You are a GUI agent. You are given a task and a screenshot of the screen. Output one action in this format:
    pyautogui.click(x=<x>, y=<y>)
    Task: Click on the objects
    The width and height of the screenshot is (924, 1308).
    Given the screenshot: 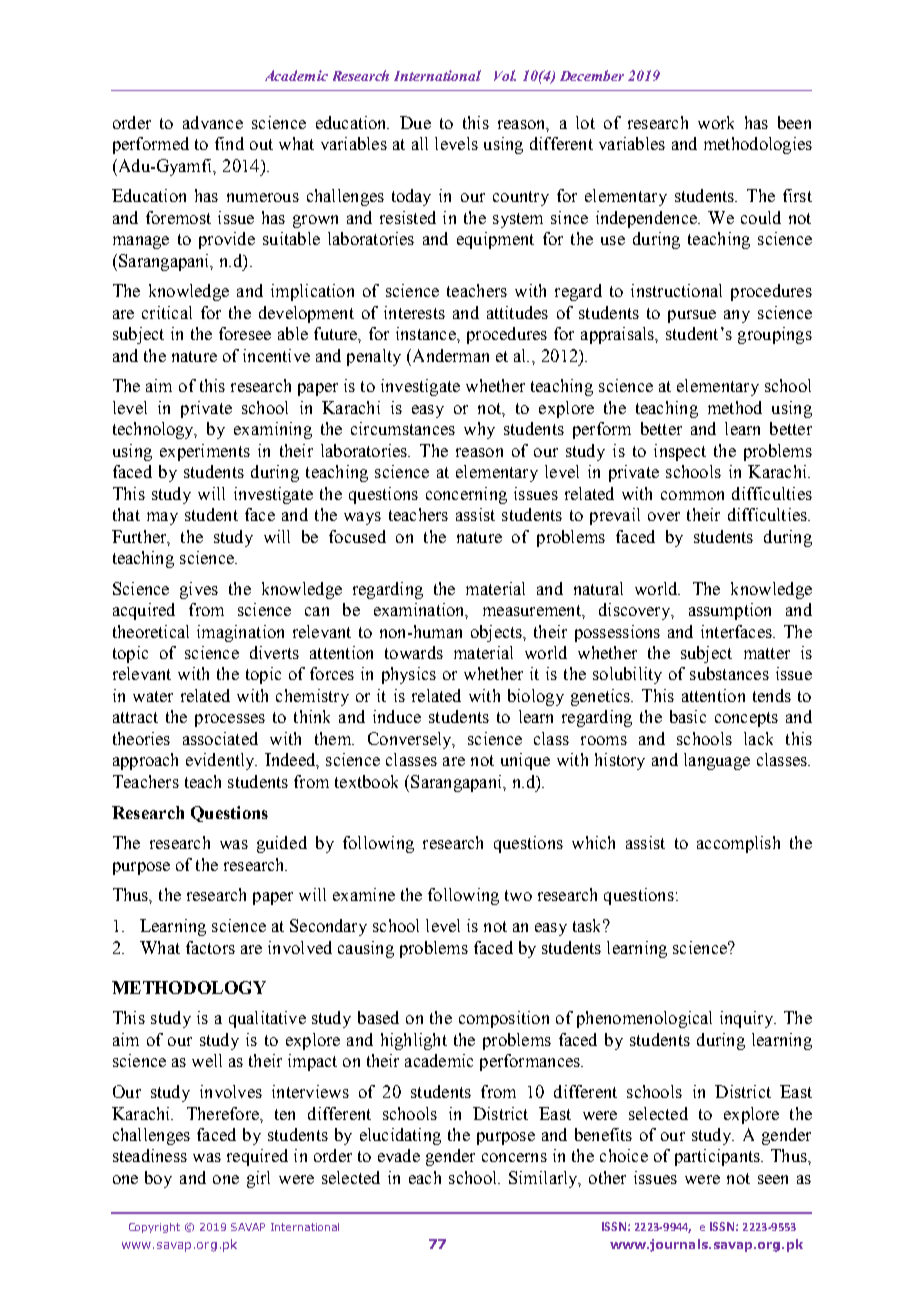 What is the action you would take?
    pyautogui.click(x=497, y=633)
